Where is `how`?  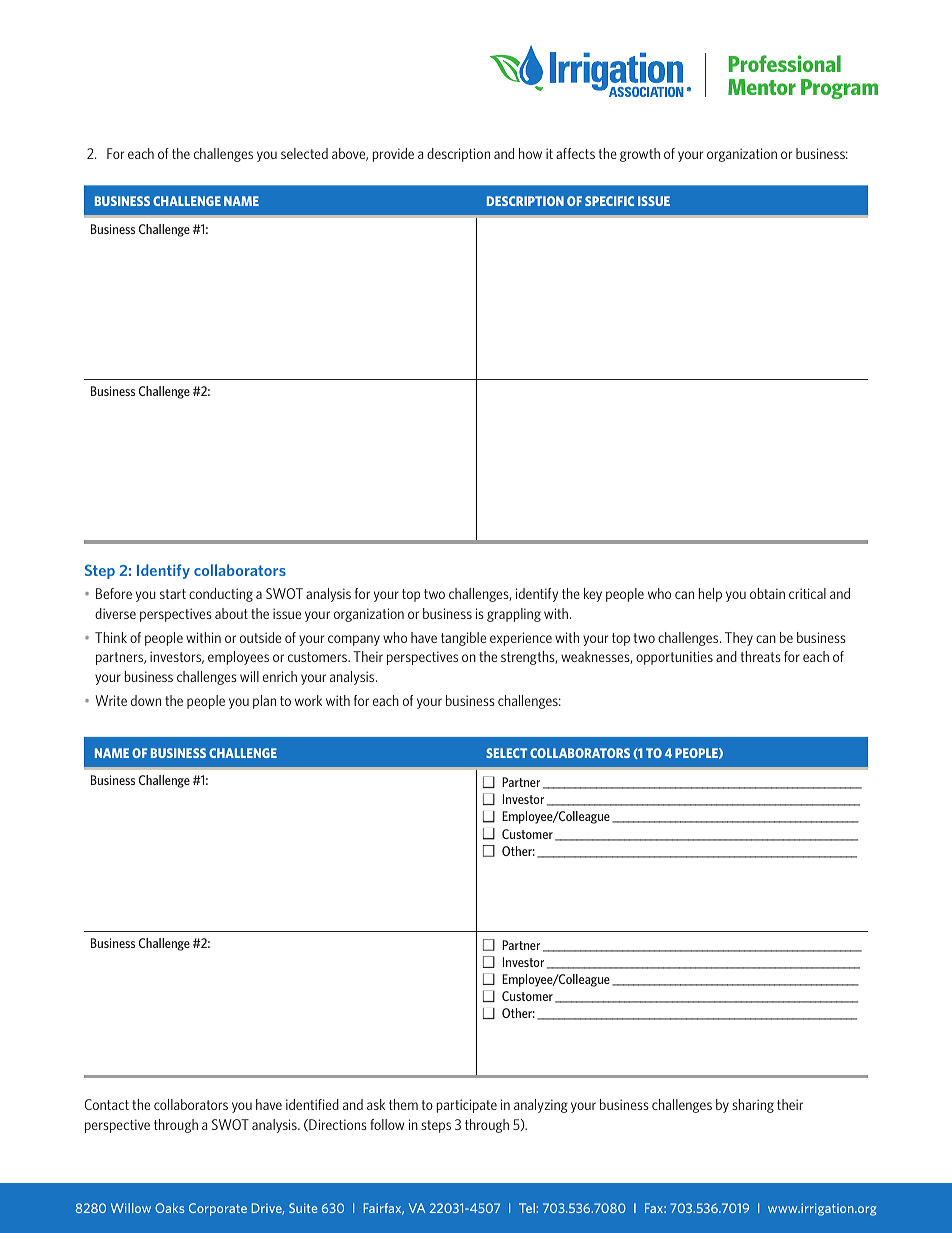 how is located at coordinates (530, 153).
